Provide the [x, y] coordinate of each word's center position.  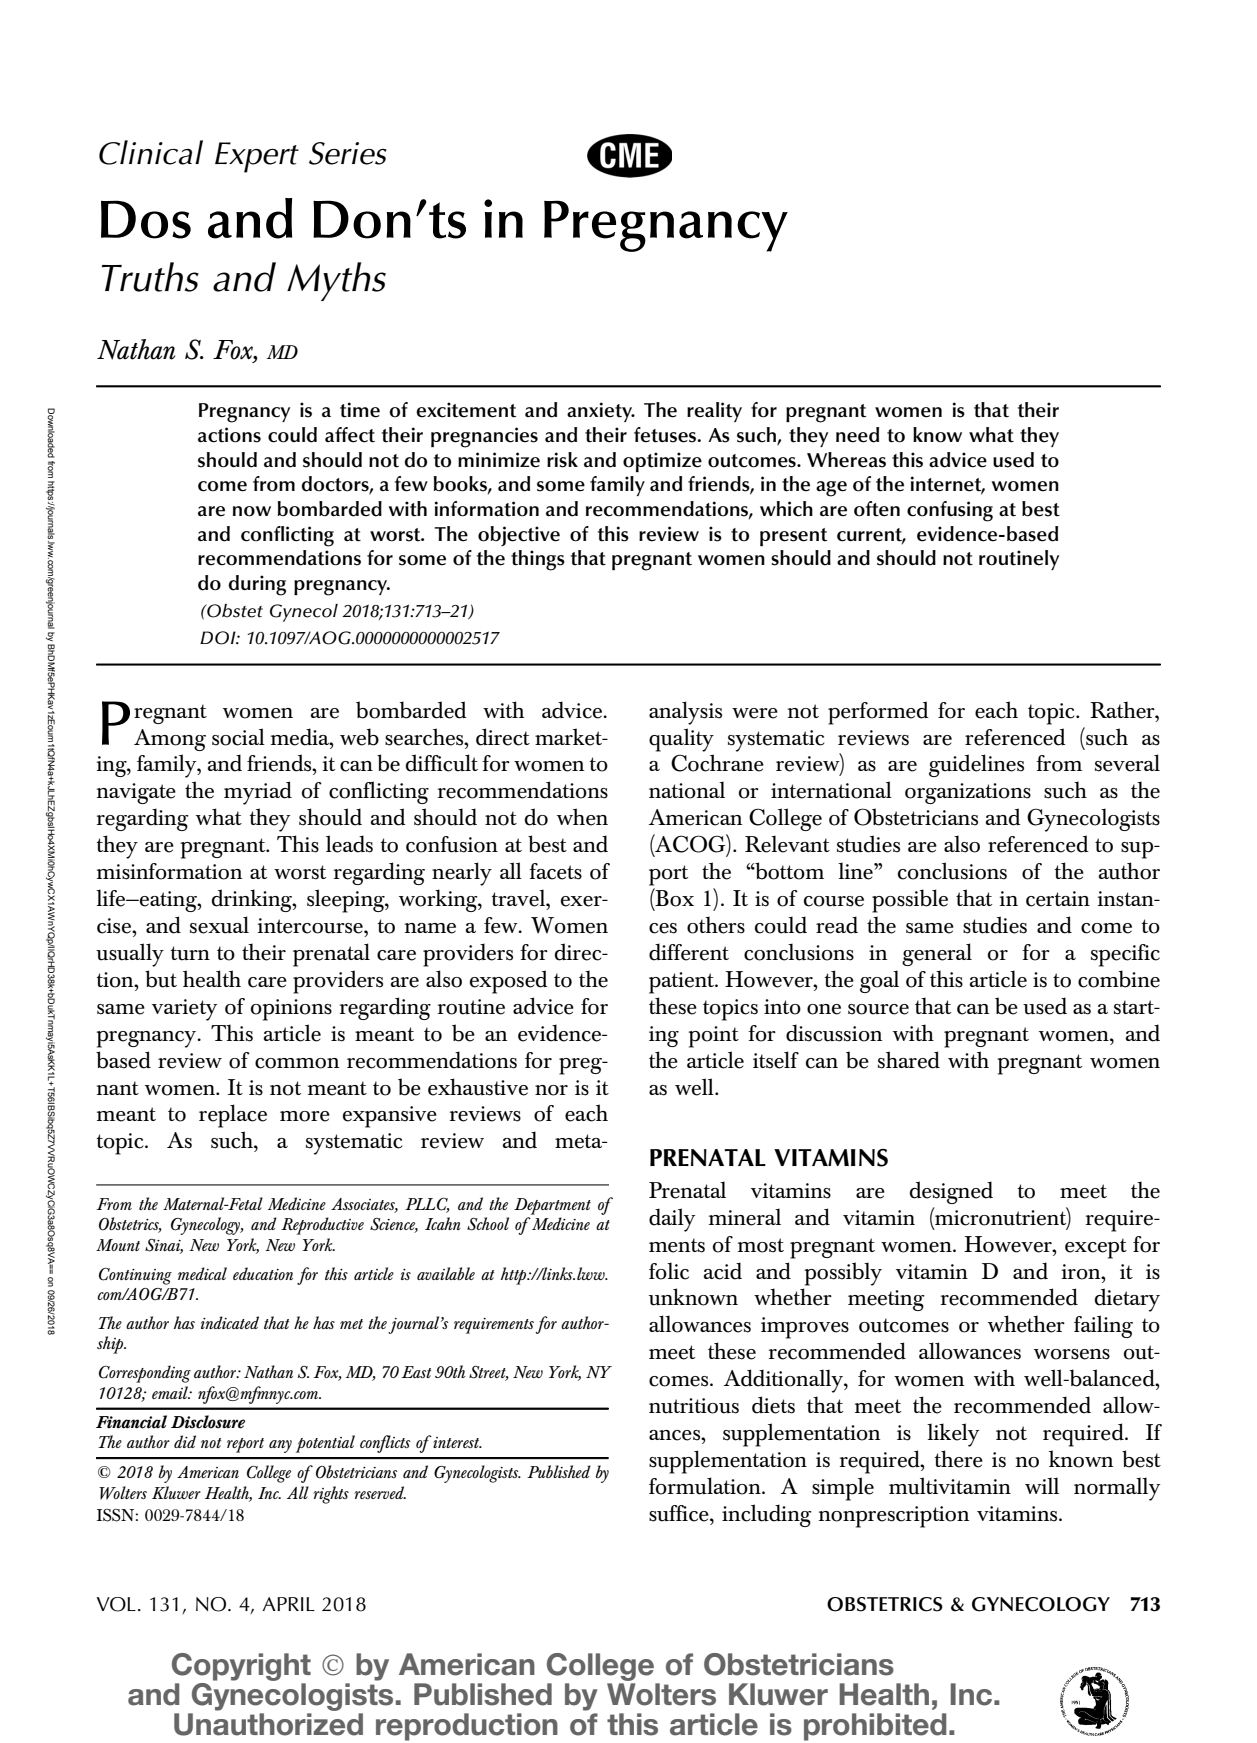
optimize [662, 462]
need [857, 435]
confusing [950, 511]
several [1127, 763]
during [257, 585]
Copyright [241, 1667]
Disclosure [208, 1422]
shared [909, 1060]
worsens [1072, 1354]
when [582, 817]
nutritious [694, 1406]
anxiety [601, 412]
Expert [257, 157]
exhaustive [478, 1087]
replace [233, 1116]
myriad [258, 793]
